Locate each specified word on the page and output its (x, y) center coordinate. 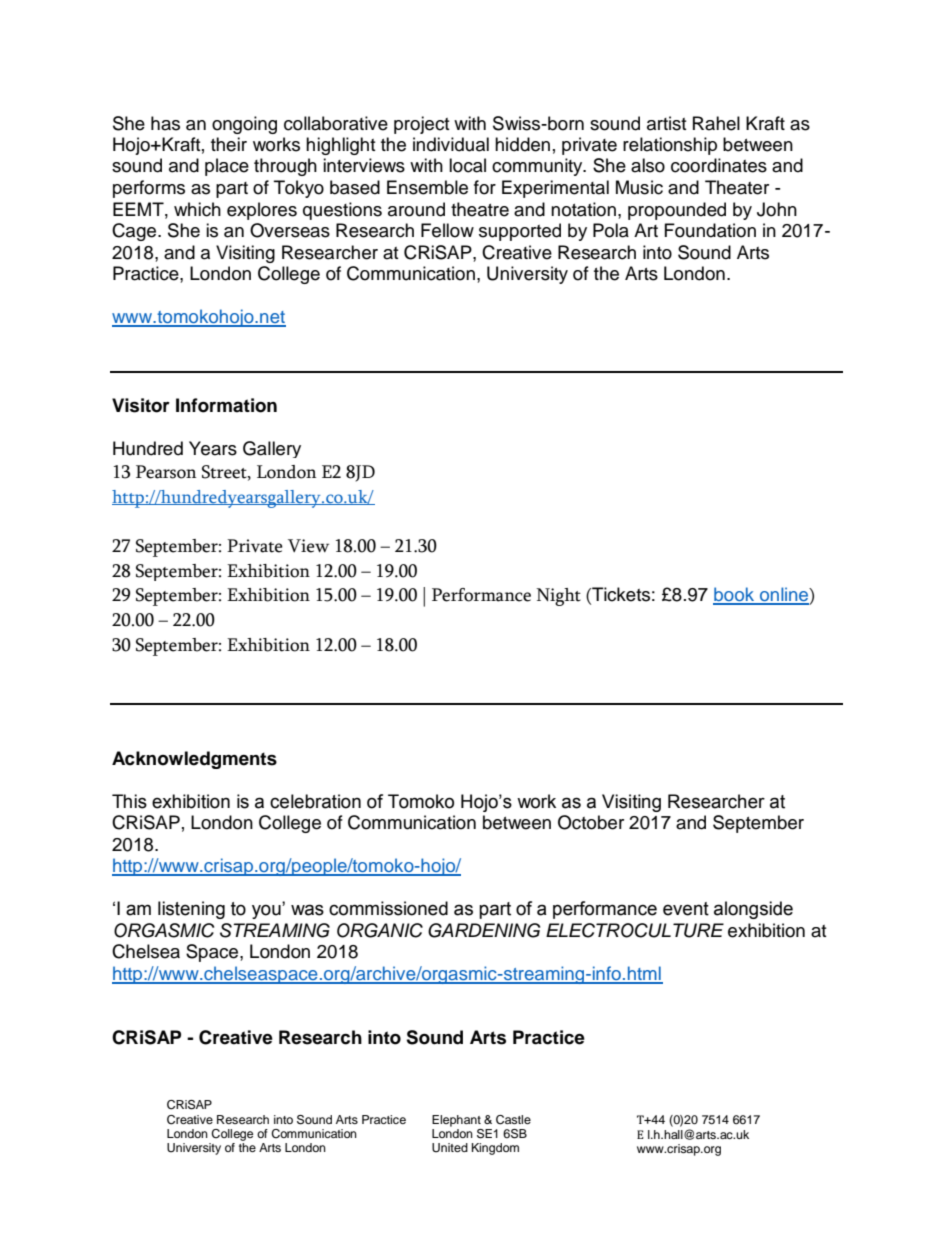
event (686, 909)
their (229, 144)
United (450, 1148)
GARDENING (484, 930)
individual (451, 144)
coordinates (719, 165)
